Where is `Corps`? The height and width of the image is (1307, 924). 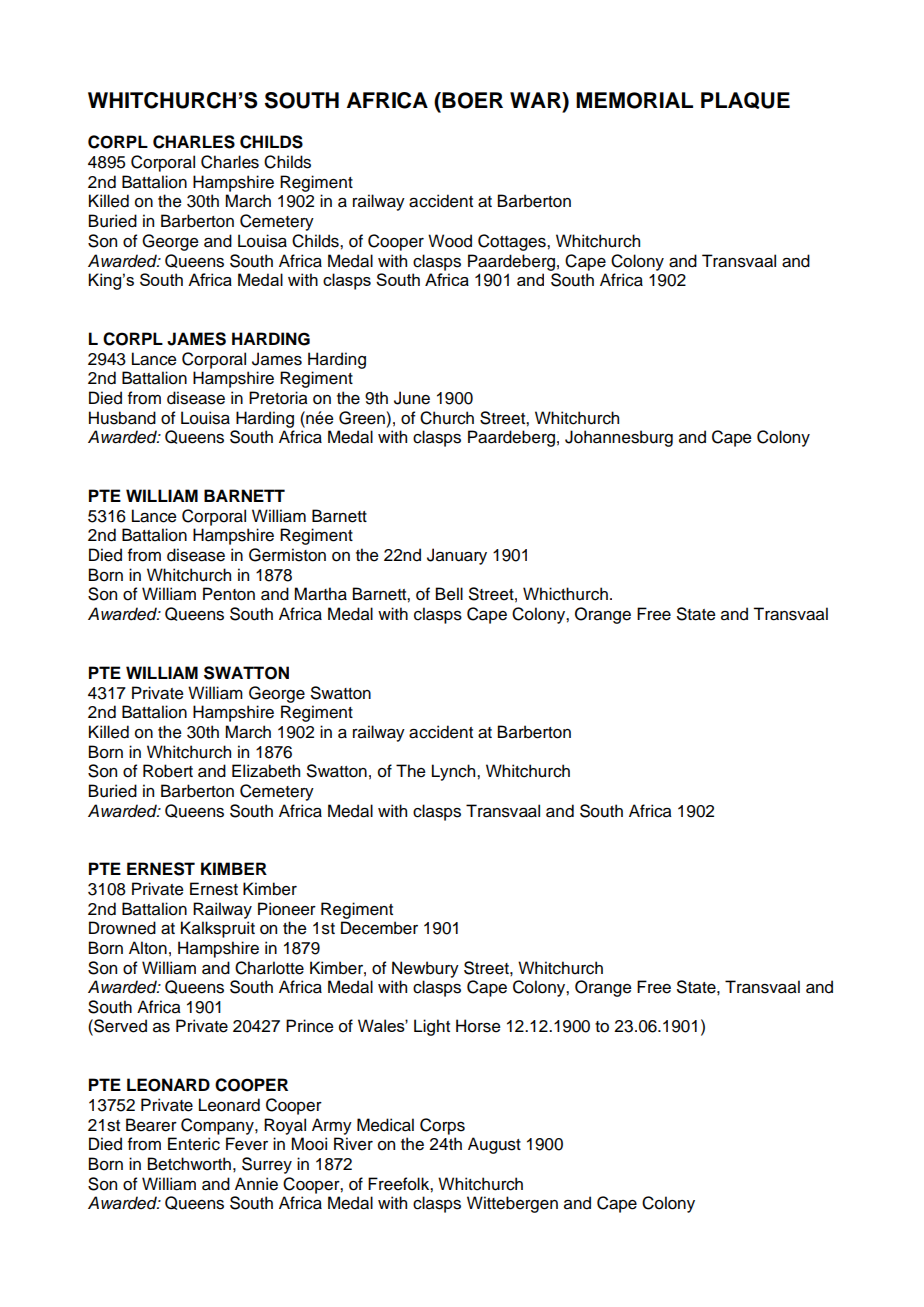 Corps is located at coordinates (442, 1126).
